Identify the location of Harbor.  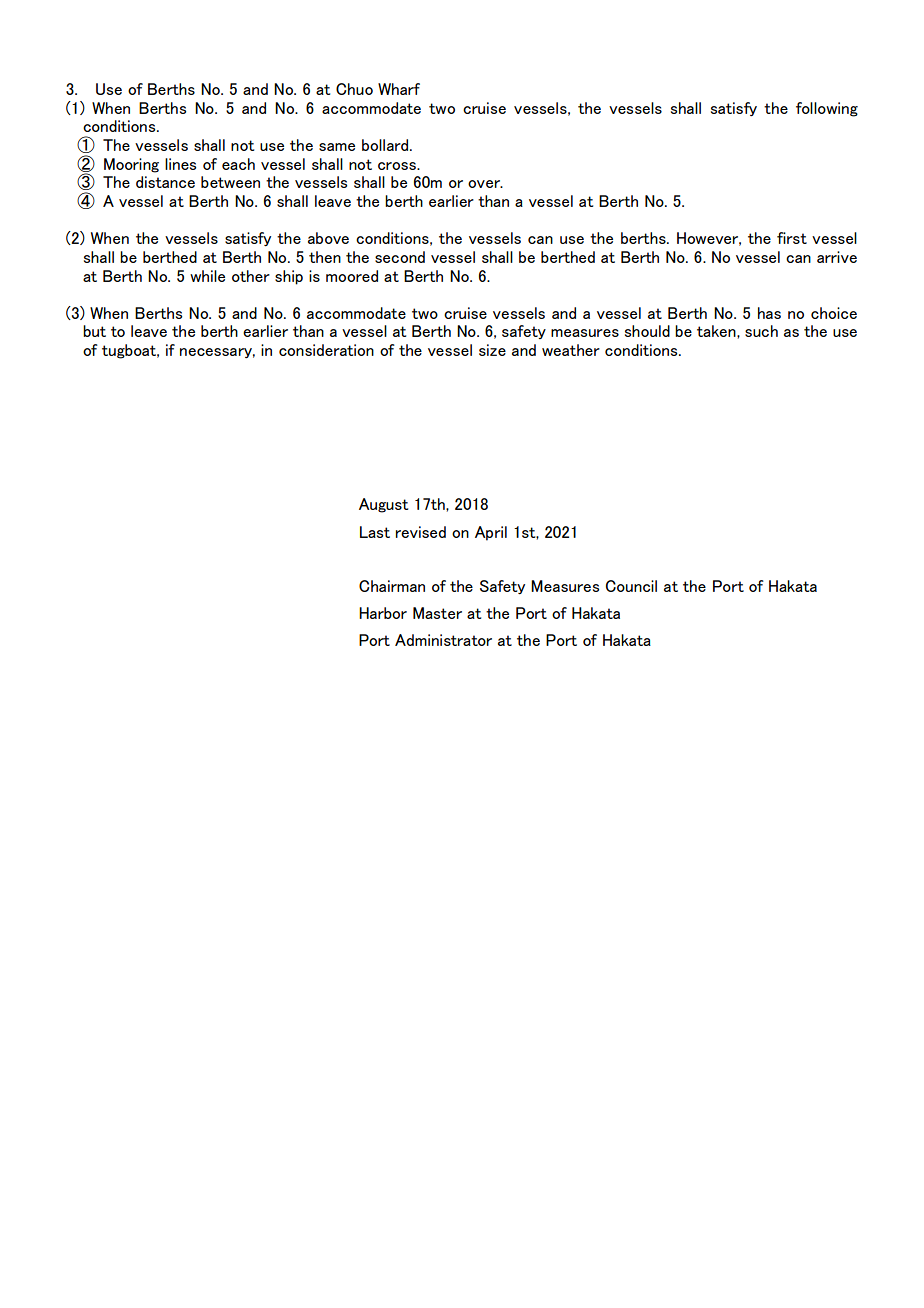
(383, 613).
